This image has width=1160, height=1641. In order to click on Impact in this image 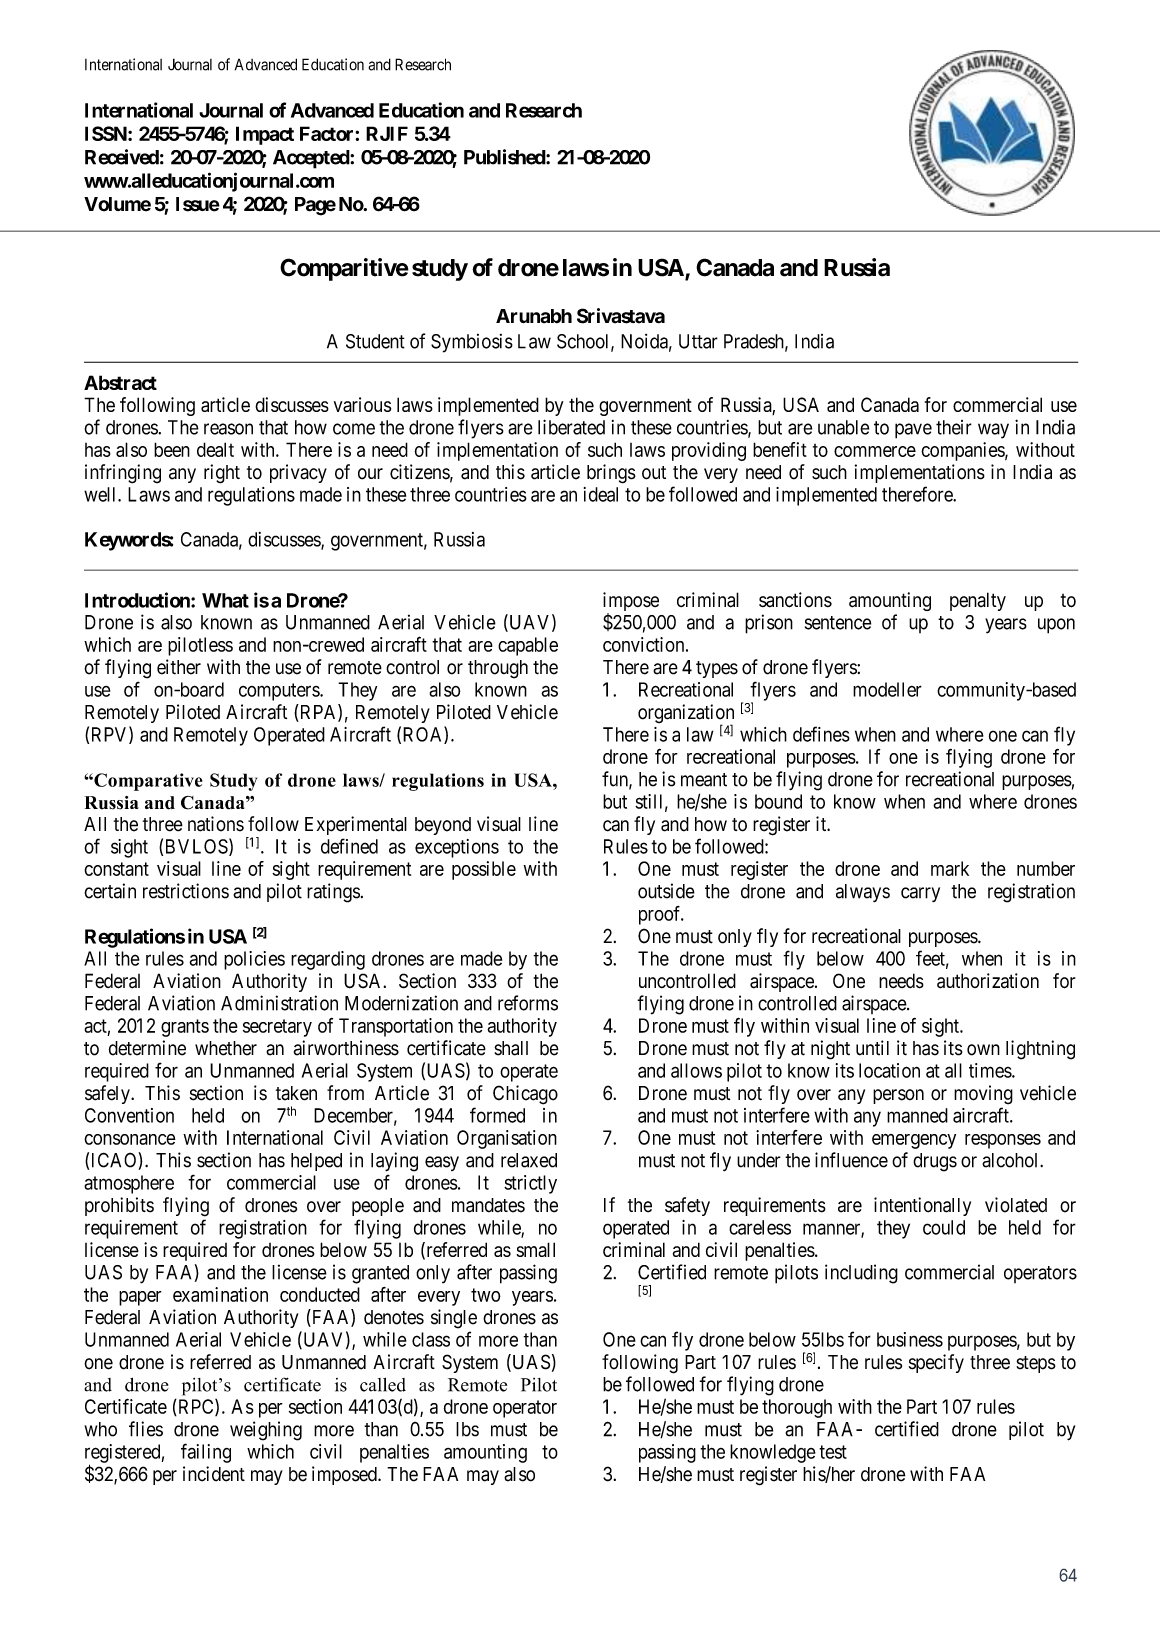, I will do `click(265, 135)`.
